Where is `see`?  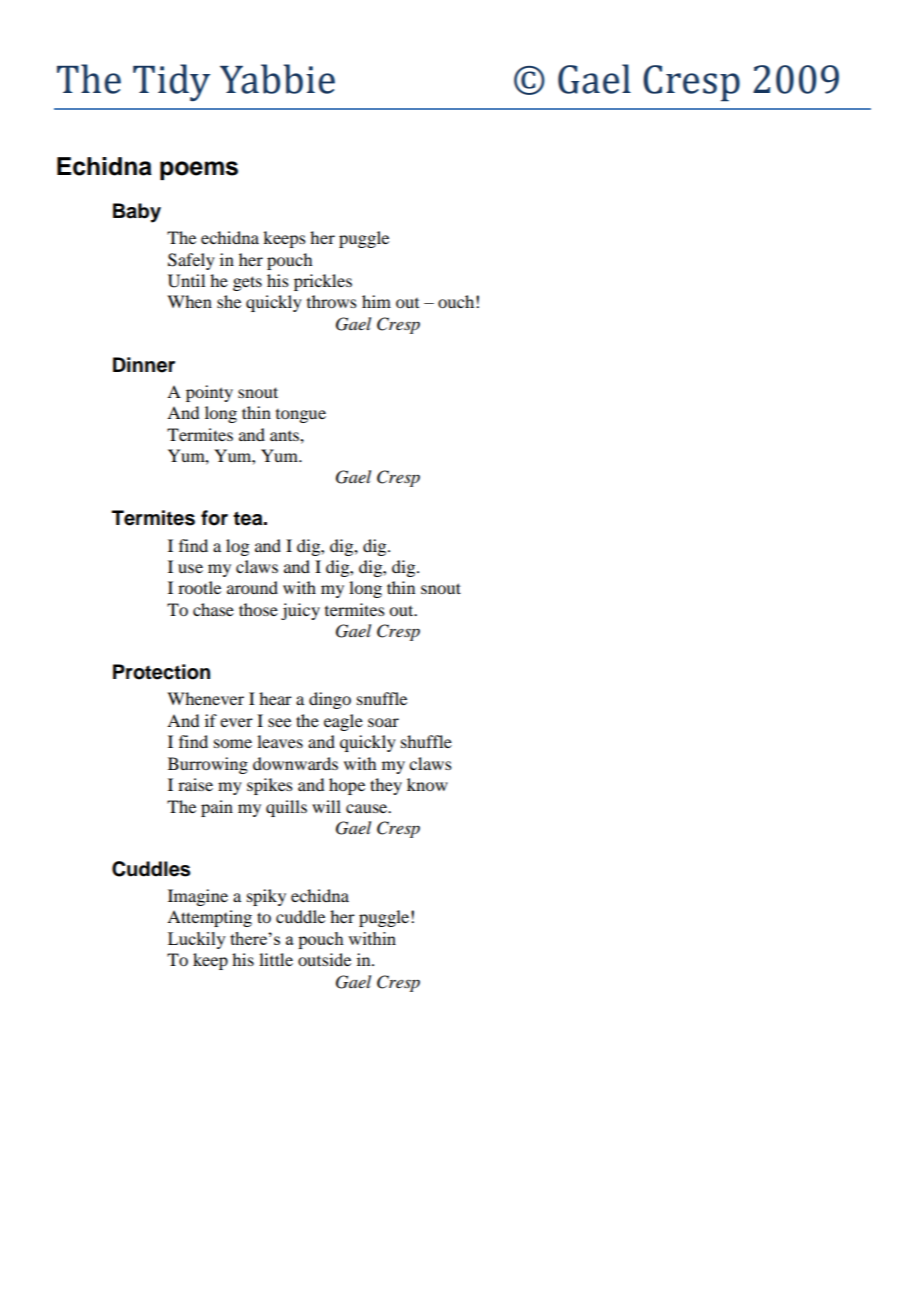
see is located at coordinates (279, 722).
